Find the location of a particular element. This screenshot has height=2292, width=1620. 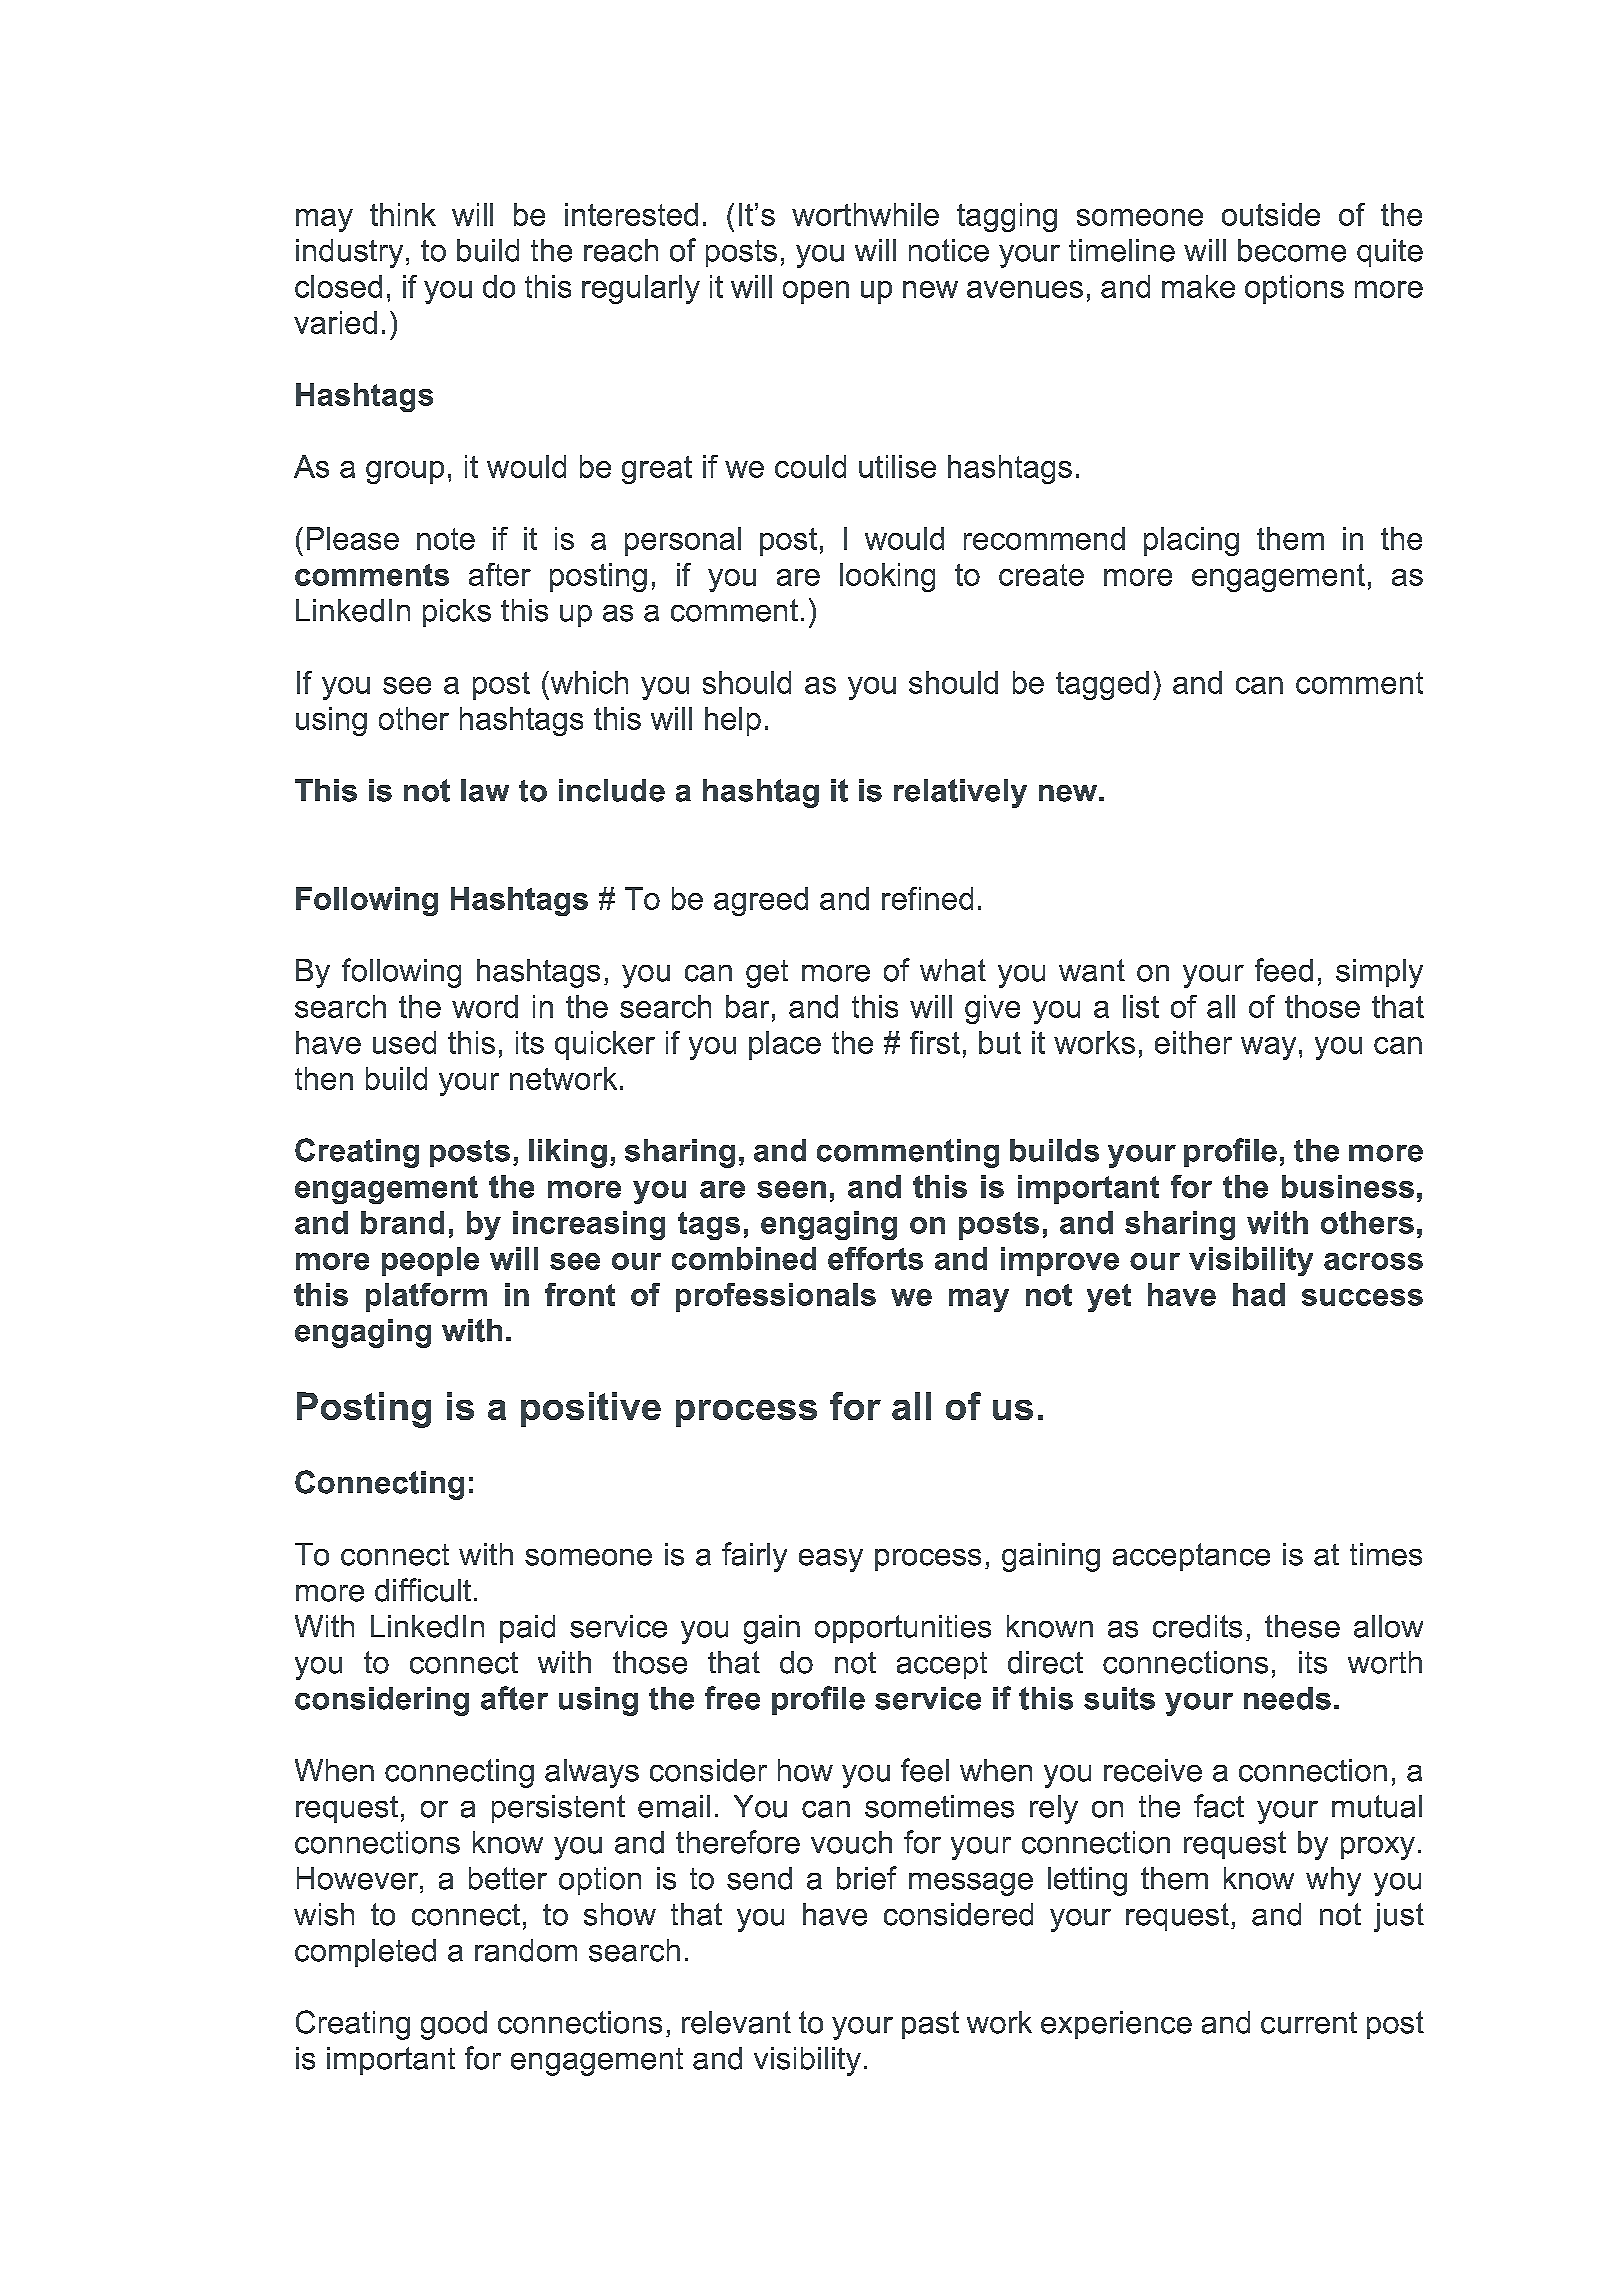

feed is located at coordinates (1284, 970).
